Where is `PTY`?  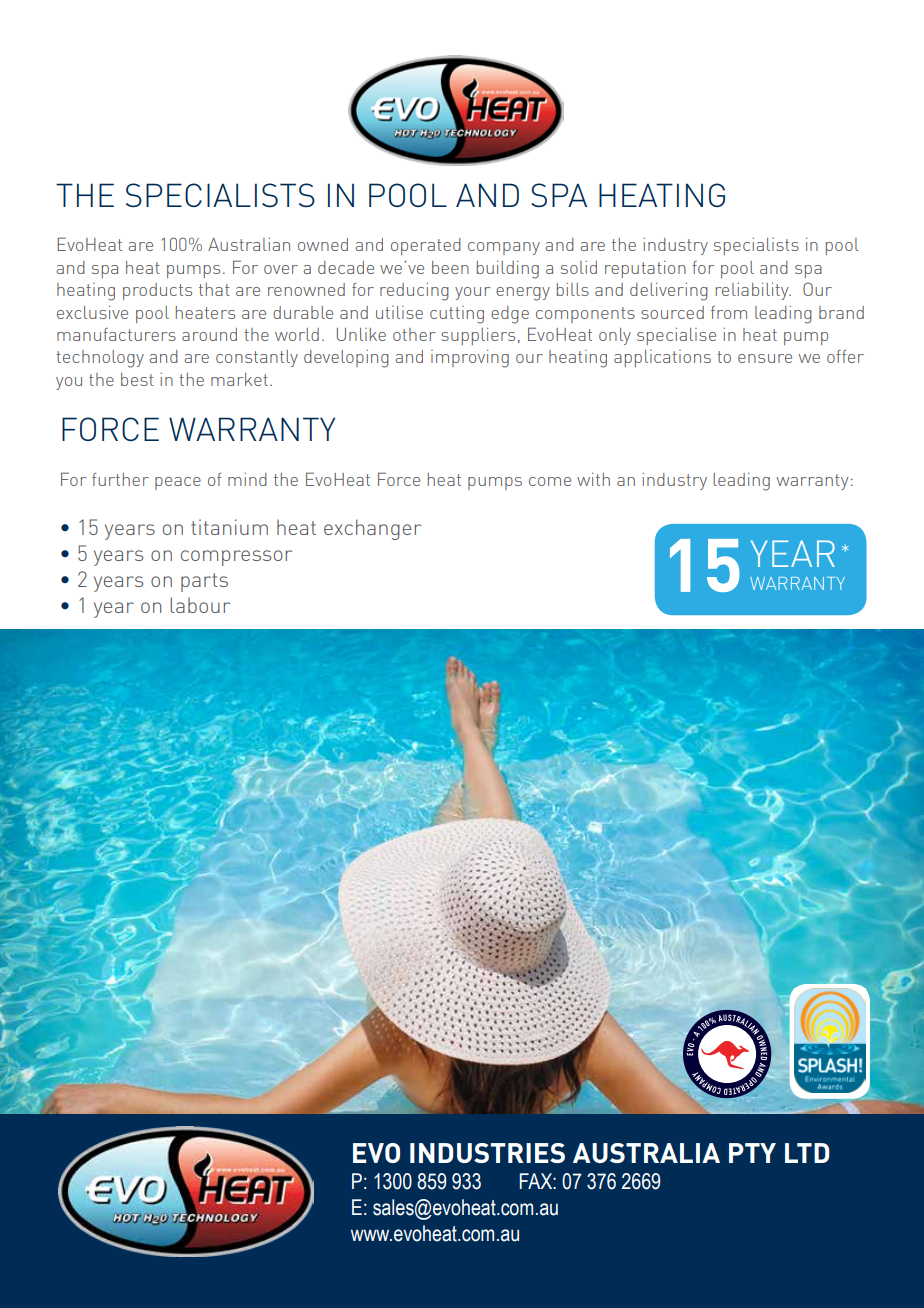 PTY is located at coordinates (752, 1153).
